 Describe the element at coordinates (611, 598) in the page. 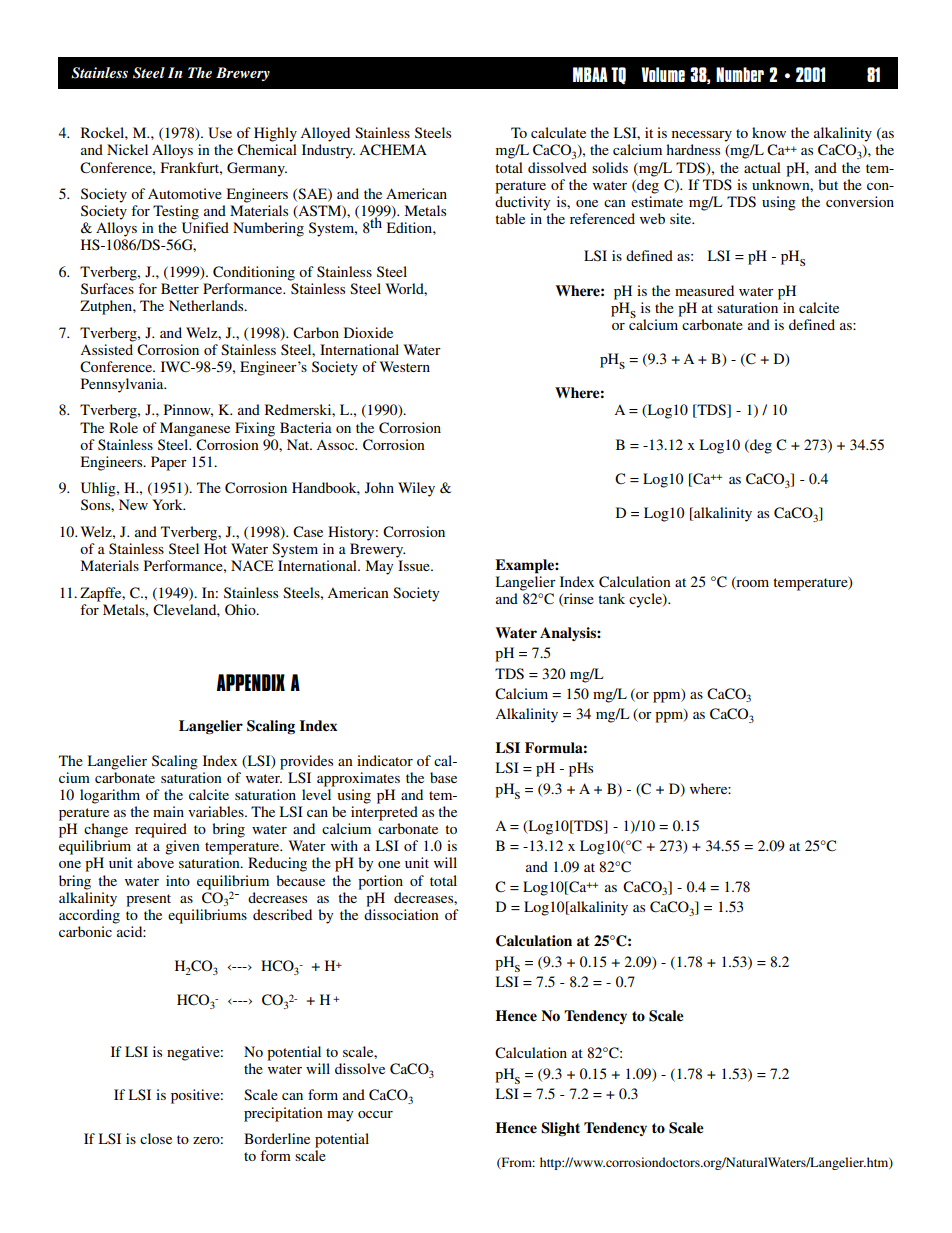

I see `tank` at that location.
